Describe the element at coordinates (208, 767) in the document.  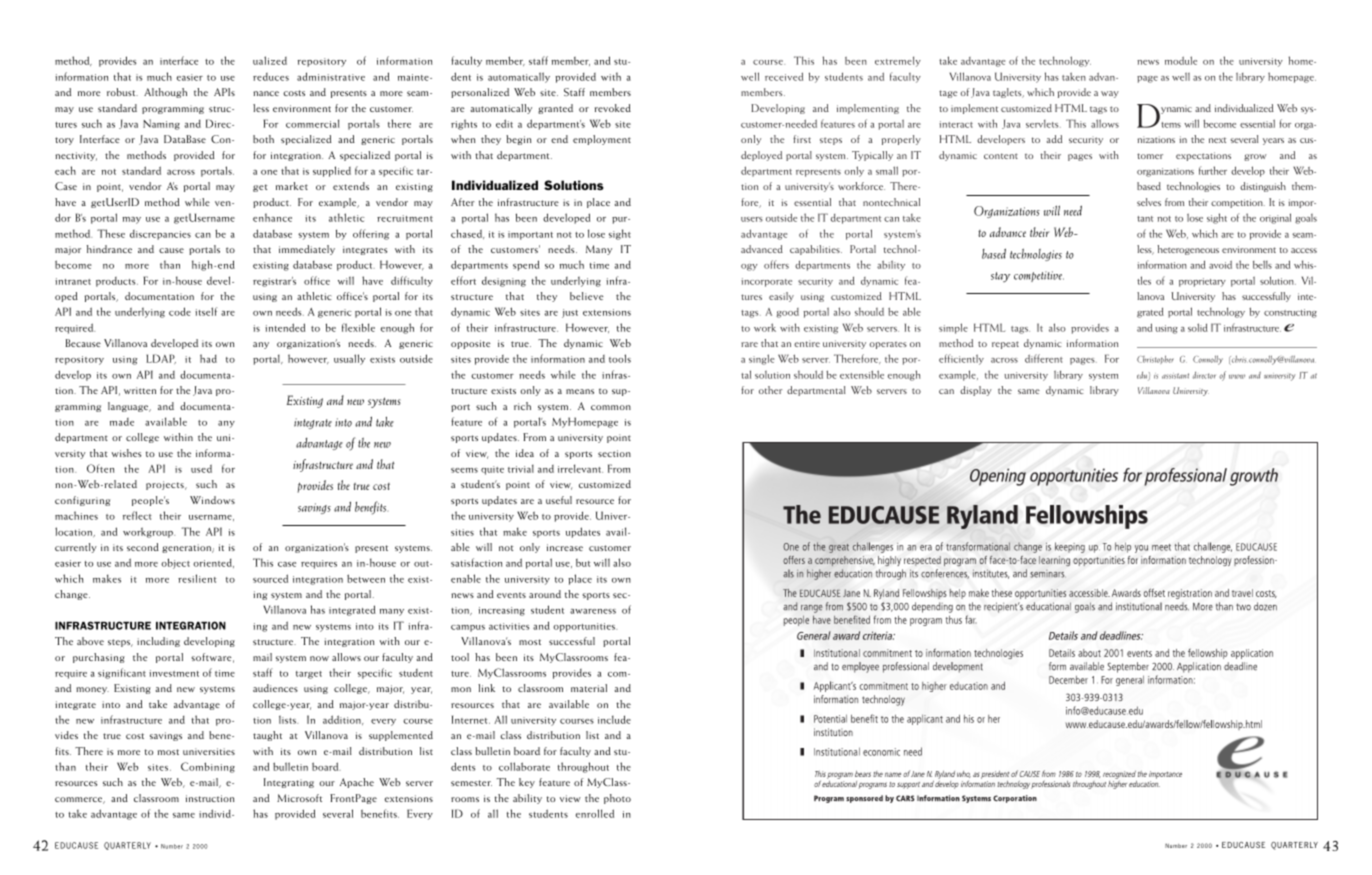
I see `Combining` at that location.
